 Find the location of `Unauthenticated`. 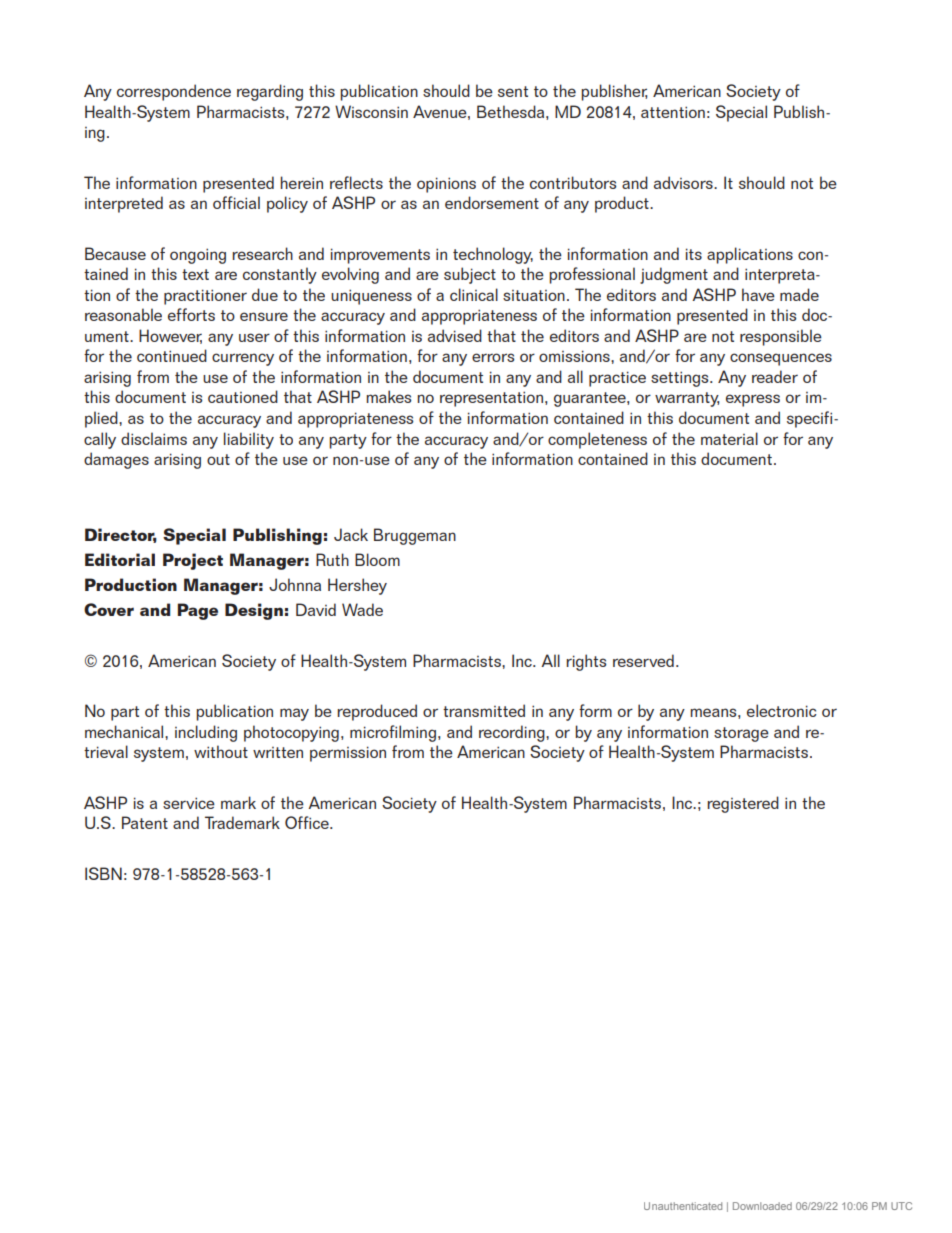

Unauthenticated is located at coordinates (683, 1206).
